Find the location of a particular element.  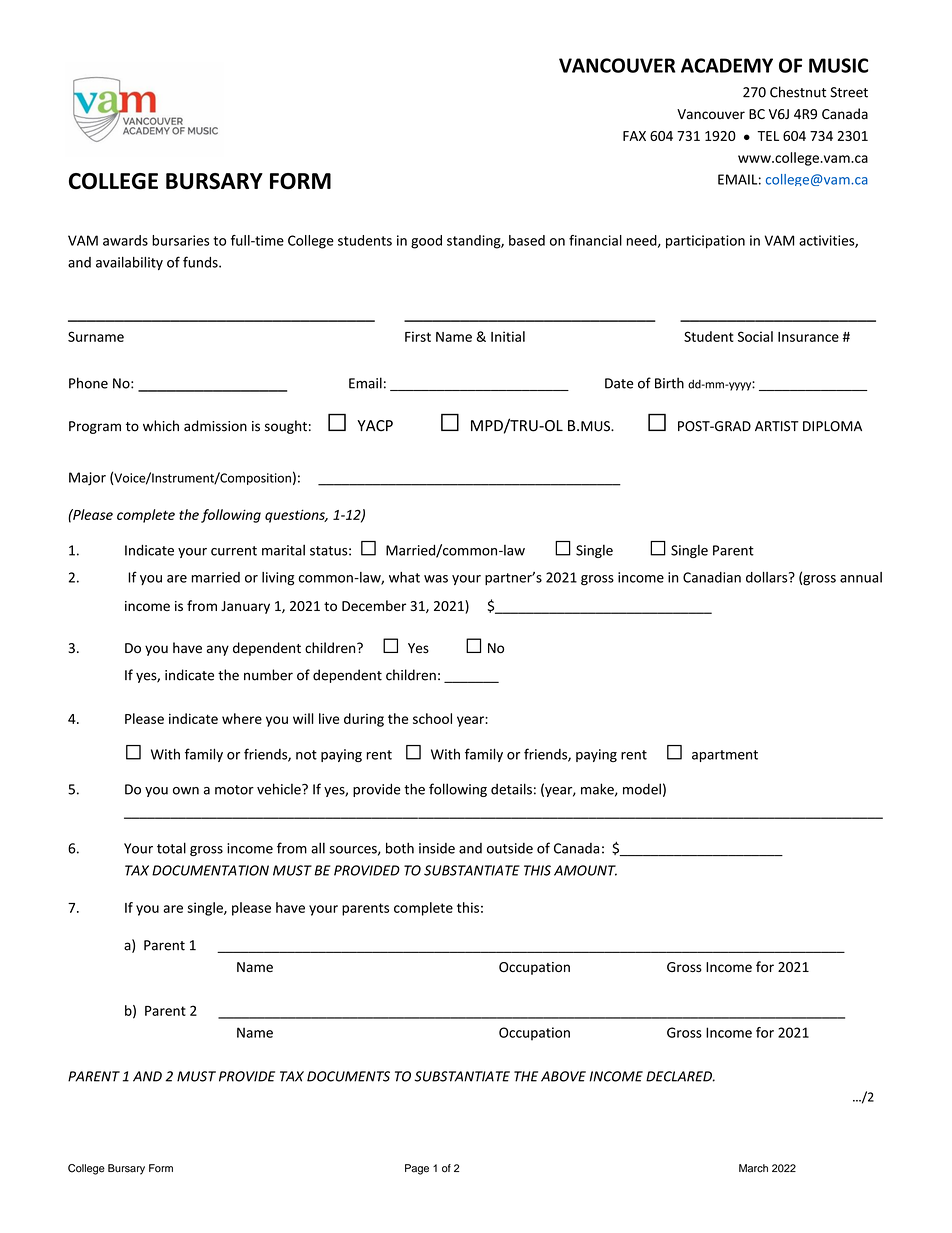

apartment is located at coordinates (725, 756).
